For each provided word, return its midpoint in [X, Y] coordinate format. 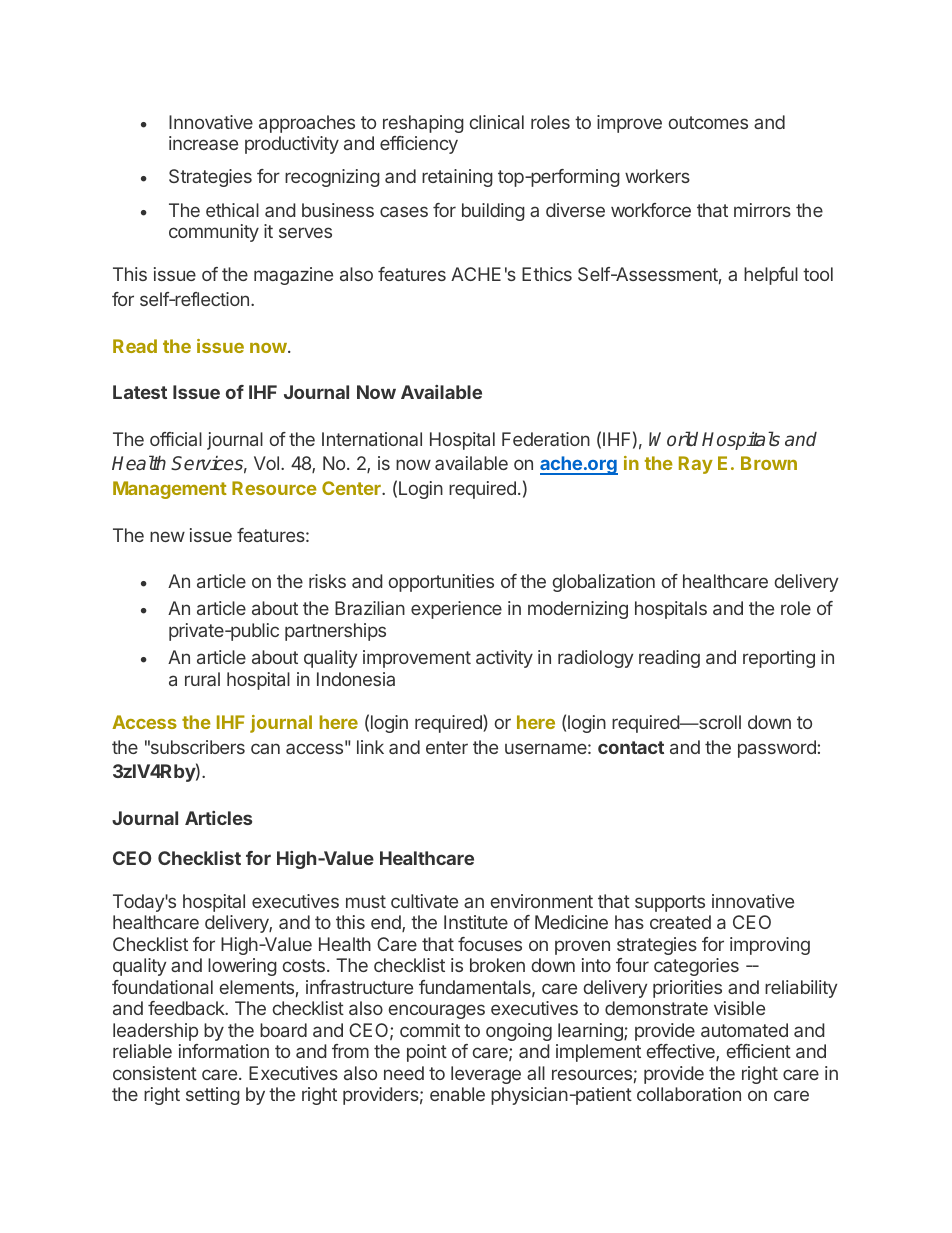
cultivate [424, 901]
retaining [457, 178]
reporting [779, 659]
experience [456, 610]
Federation [546, 439]
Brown [769, 463]
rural [202, 679]
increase [203, 143]
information [224, 1051]
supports [670, 903]
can [265, 748]
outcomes [708, 122]
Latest [140, 392]
